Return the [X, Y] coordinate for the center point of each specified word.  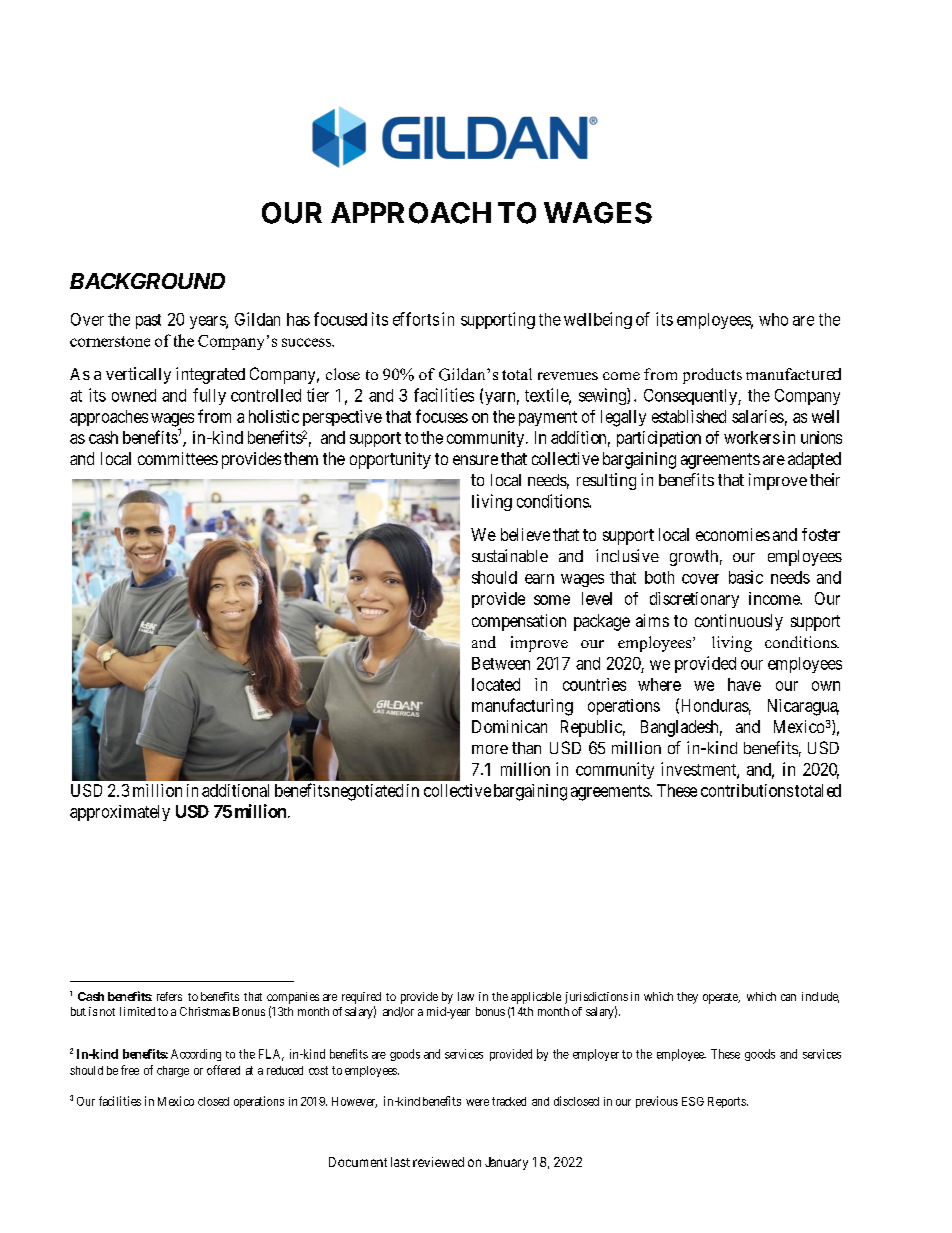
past [148, 321]
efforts [416, 319]
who [773, 319]
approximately [120, 813]
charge [173, 1071]
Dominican [509, 726]
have [744, 684]
